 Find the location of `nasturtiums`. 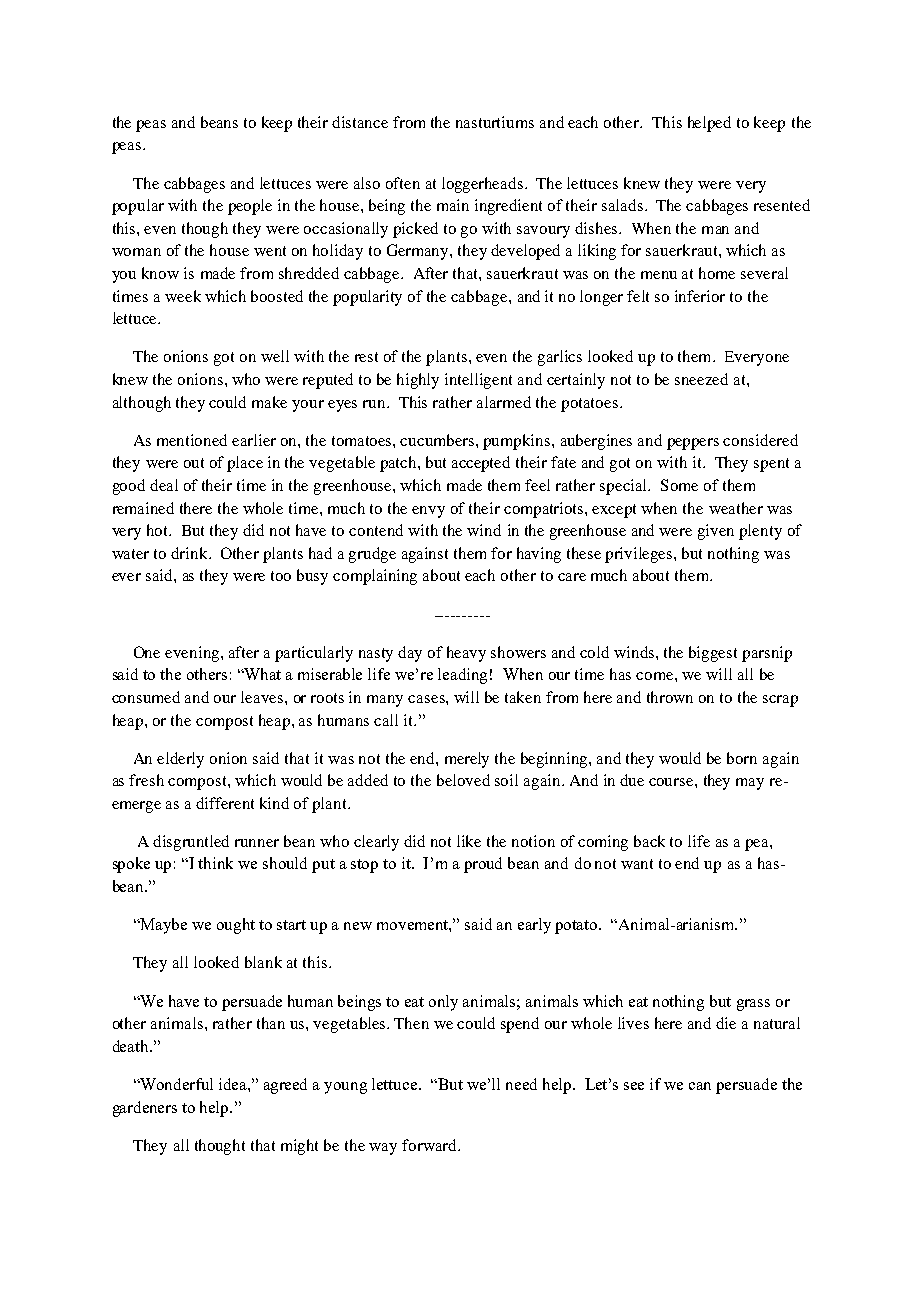

nasturtiums is located at coordinates (495, 122).
